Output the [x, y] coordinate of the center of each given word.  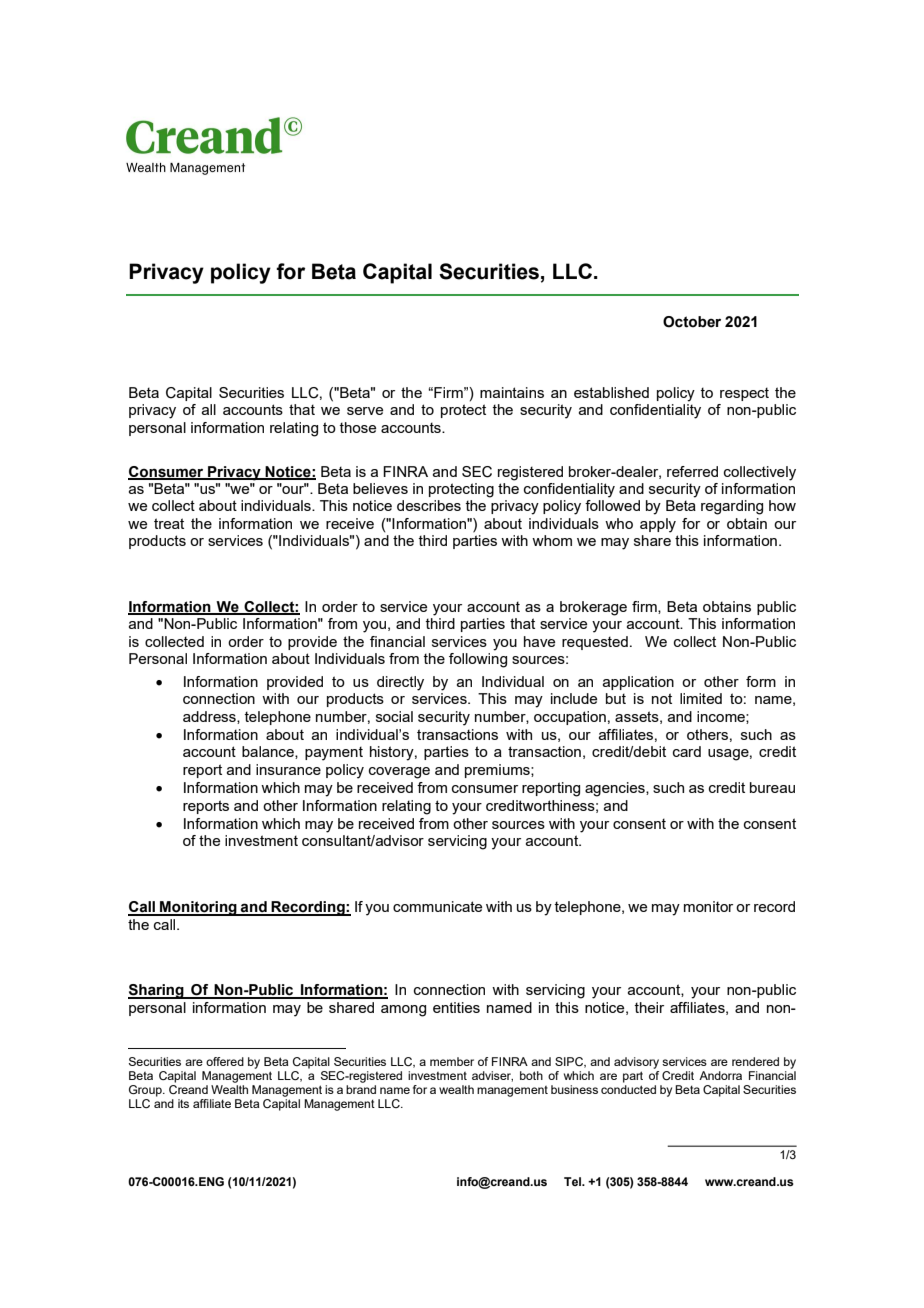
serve [365, 411]
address [210, 717]
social [394, 716]
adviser [492, 1076]
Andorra [720, 1075]
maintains [512, 392]
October [692, 322]
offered [225, 1061]
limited [701, 698]
